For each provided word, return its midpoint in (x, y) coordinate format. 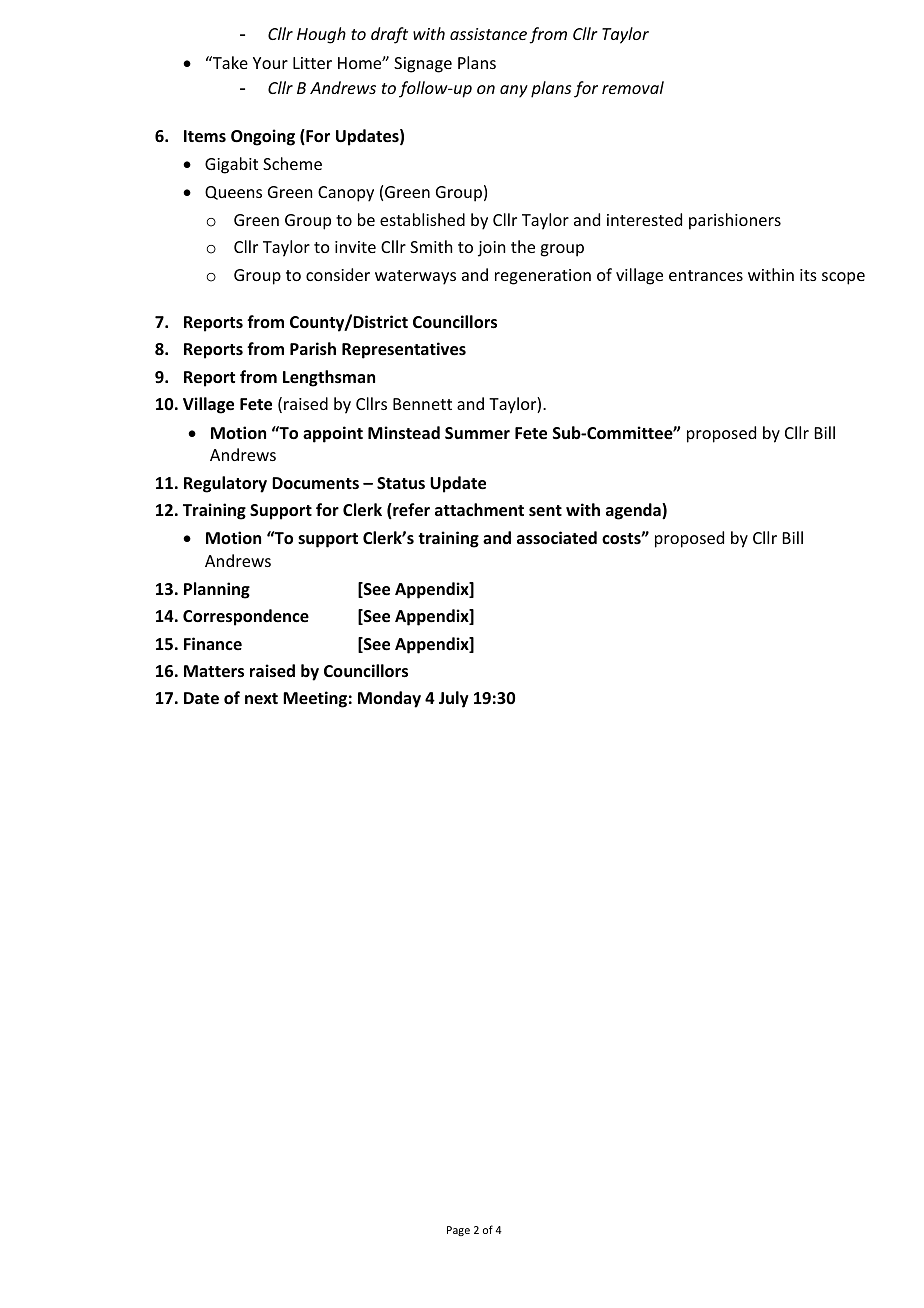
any (514, 91)
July (454, 699)
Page (458, 1231)
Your (270, 63)
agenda (634, 511)
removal (633, 87)
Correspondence (246, 617)
